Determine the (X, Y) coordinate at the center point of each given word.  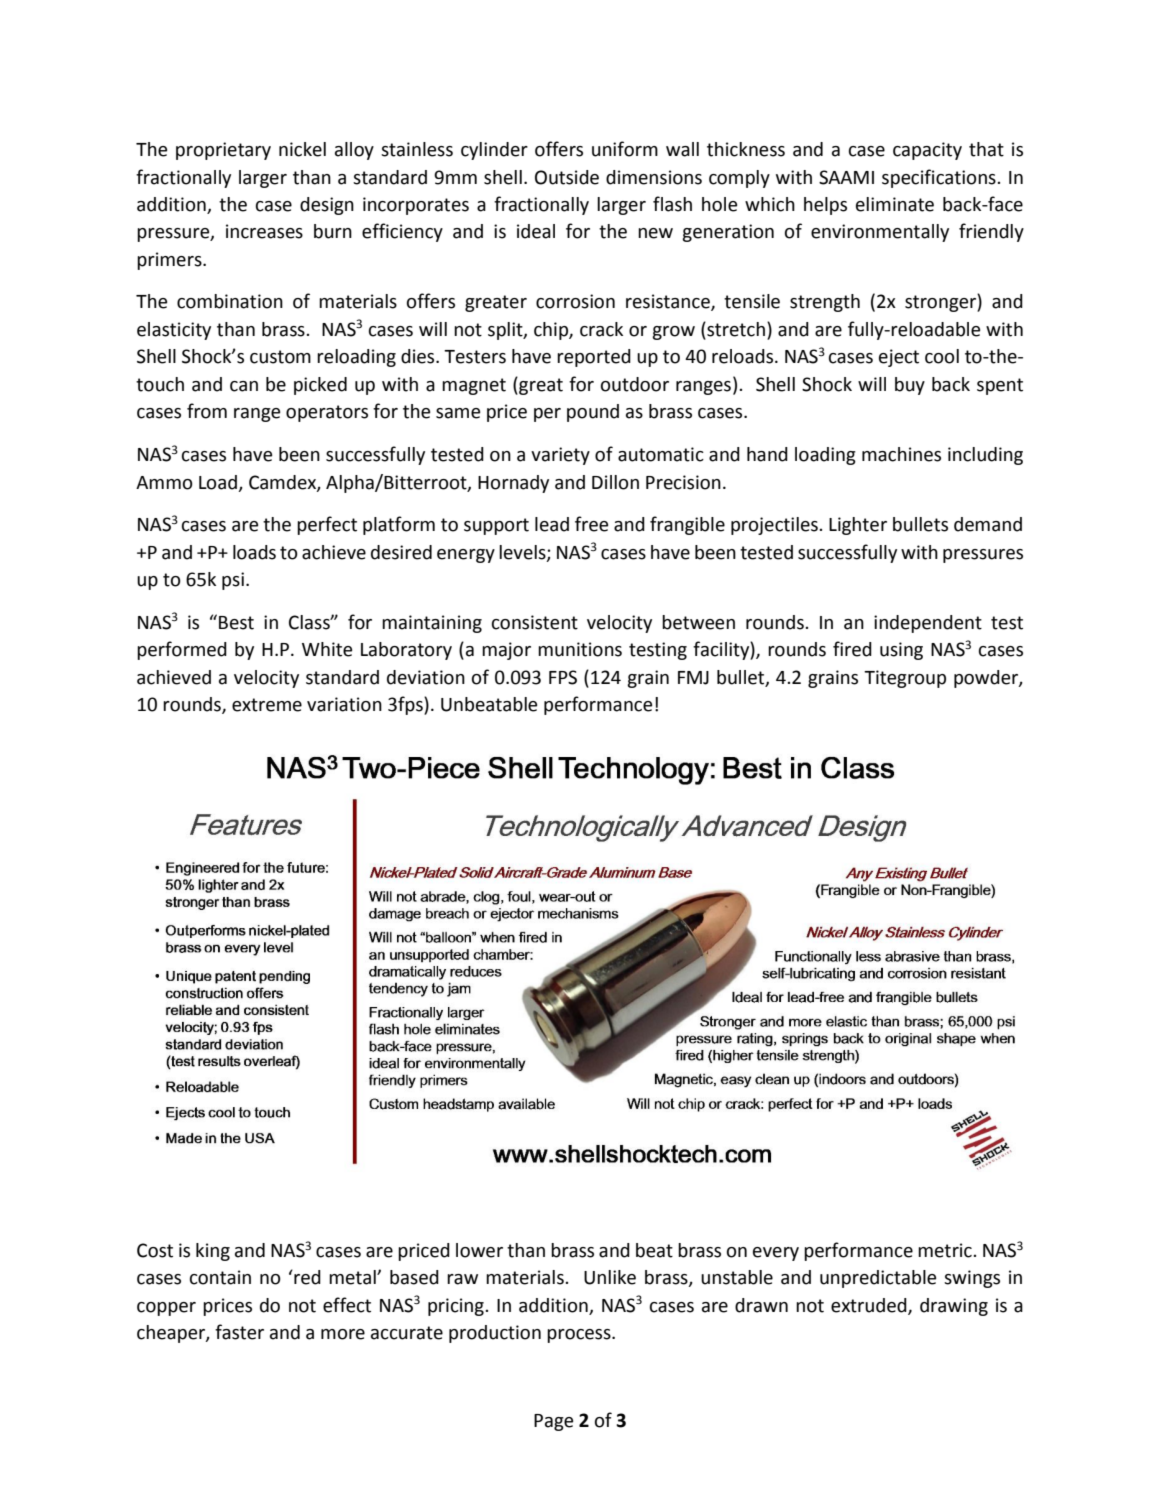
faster (239, 1332)
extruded (870, 1306)
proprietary (223, 151)
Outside (567, 177)
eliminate (895, 204)
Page (553, 1422)
